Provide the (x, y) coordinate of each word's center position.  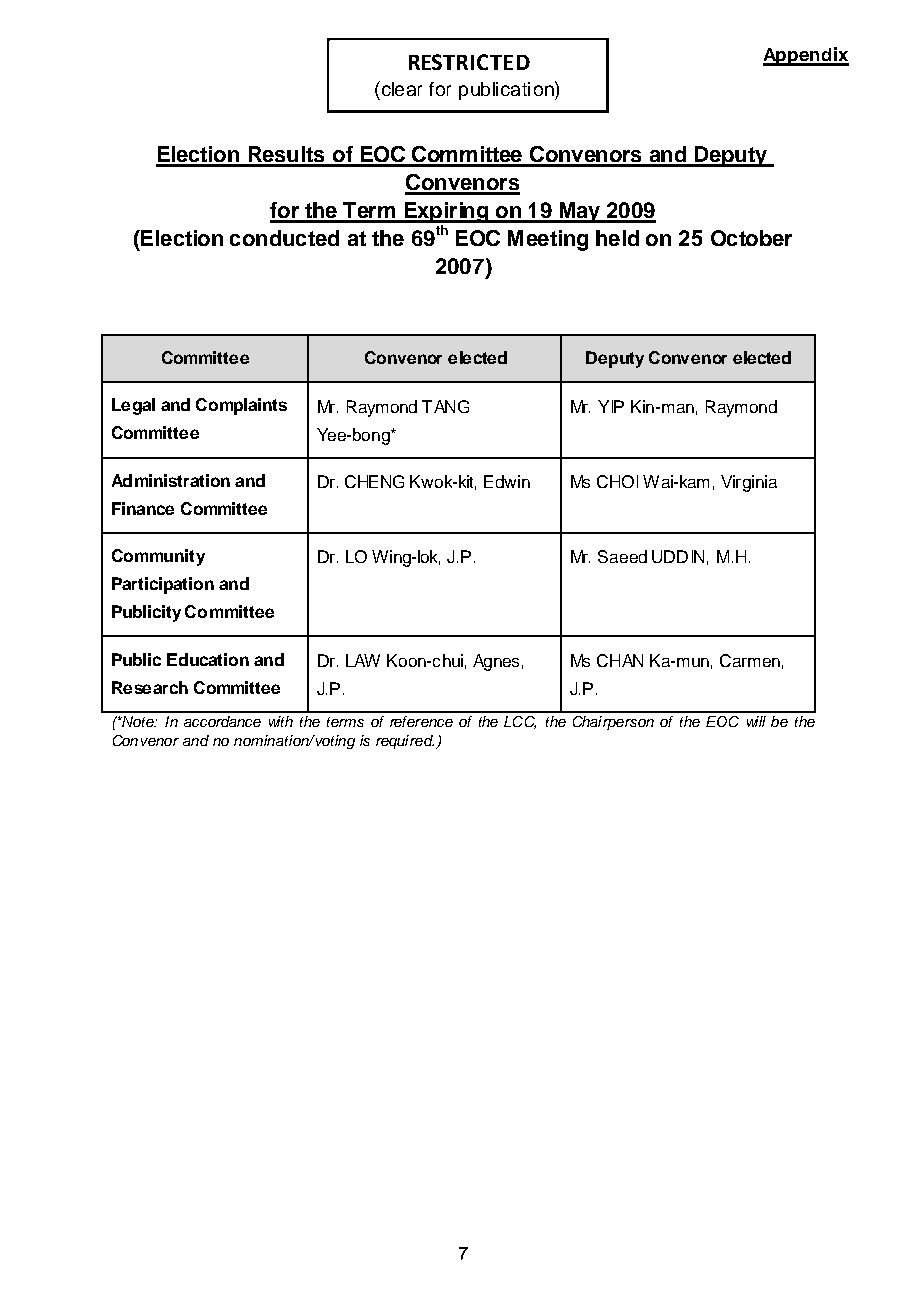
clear (400, 88)
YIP (611, 406)
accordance (222, 721)
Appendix (806, 56)
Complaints (241, 406)
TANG (445, 406)
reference (421, 721)
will (756, 721)
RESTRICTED (469, 62)
